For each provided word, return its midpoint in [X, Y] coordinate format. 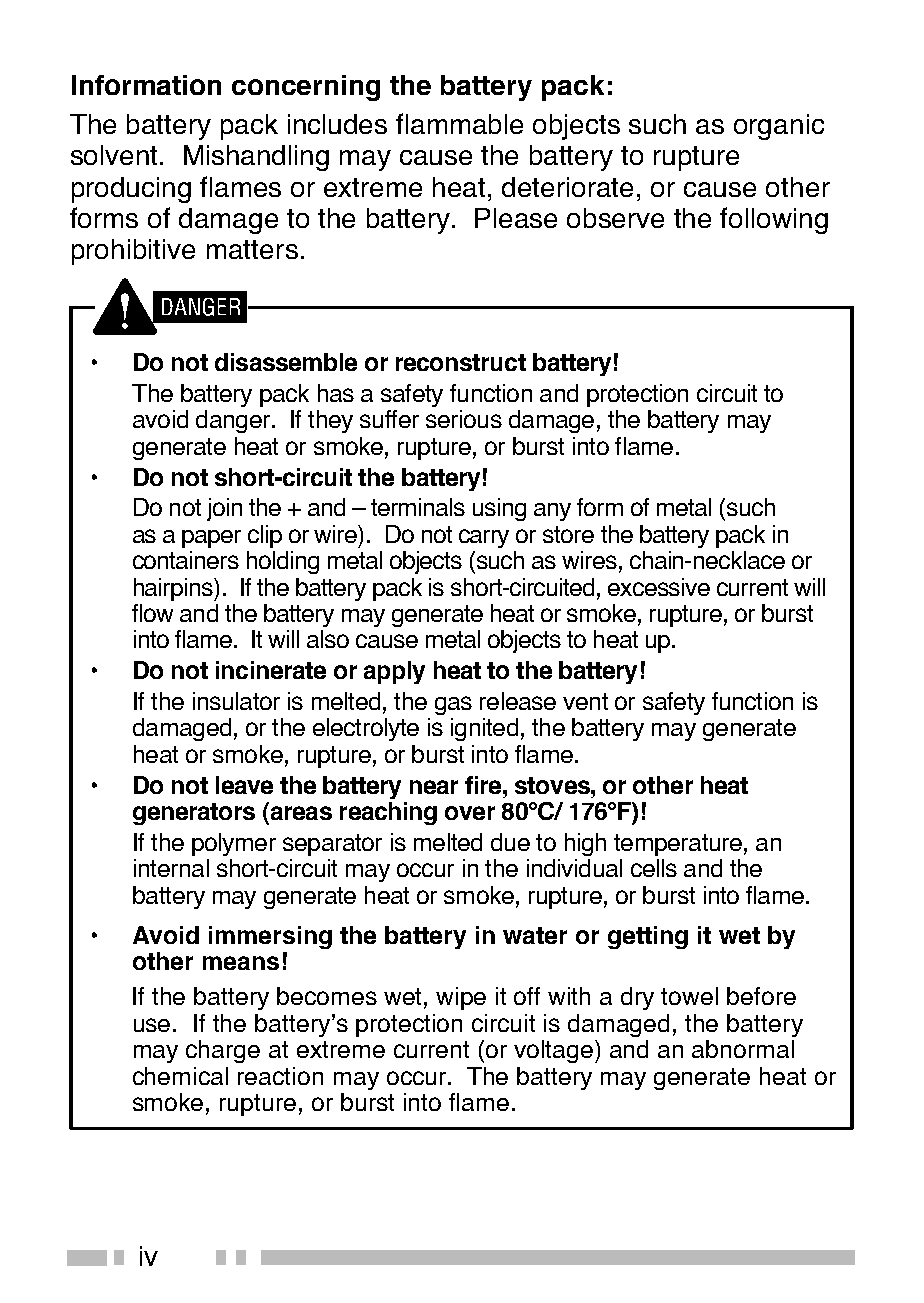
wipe [461, 998]
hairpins [174, 589]
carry [484, 538]
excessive [659, 587]
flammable [459, 123]
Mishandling [256, 158]
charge [223, 1051]
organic [779, 127]
